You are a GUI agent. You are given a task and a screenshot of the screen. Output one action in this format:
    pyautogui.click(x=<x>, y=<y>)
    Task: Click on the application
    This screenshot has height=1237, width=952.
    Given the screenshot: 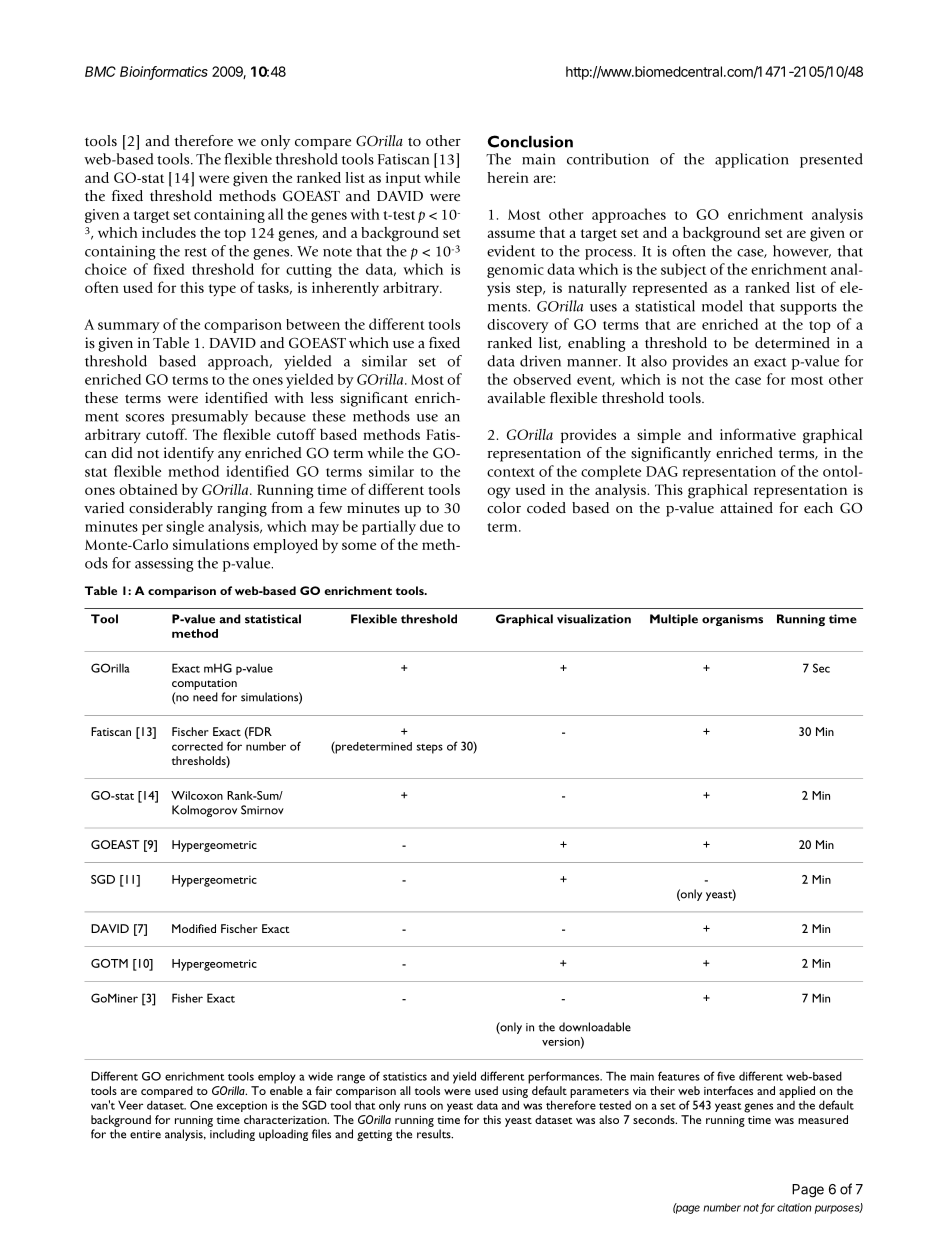 What is the action you would take?
    pyautogui.click(x=752, y=160)
